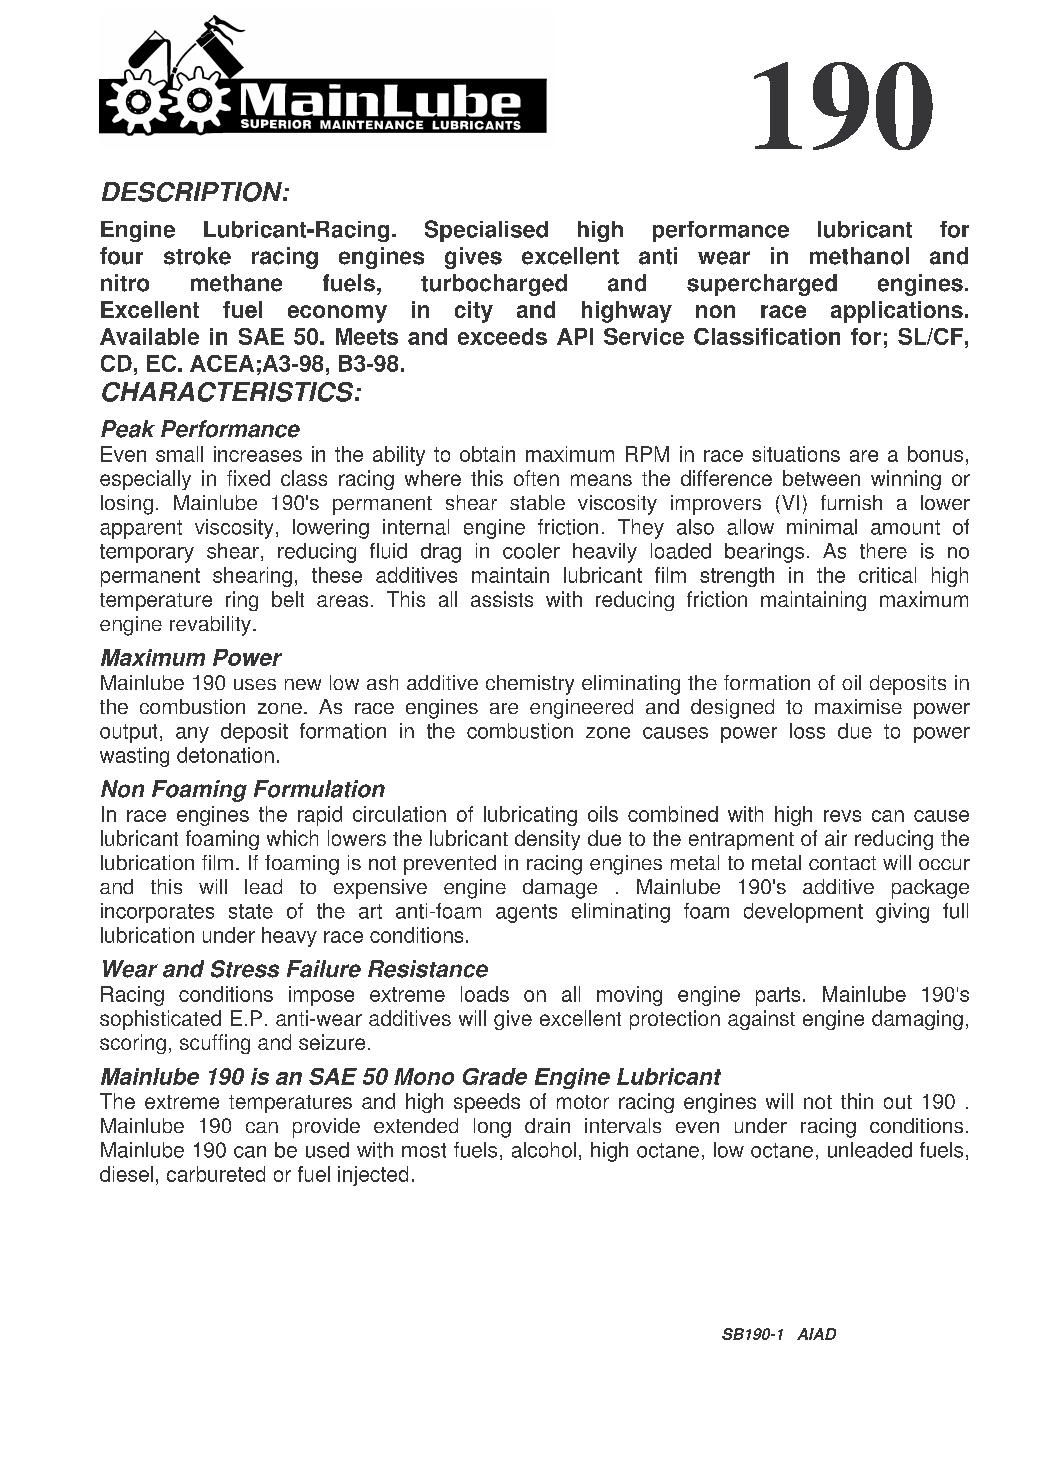 The image size is (1044, 1477). What do you see at coordinates (859, 256) in the image?
I see `methanol` at bounding box center [859, 256].
